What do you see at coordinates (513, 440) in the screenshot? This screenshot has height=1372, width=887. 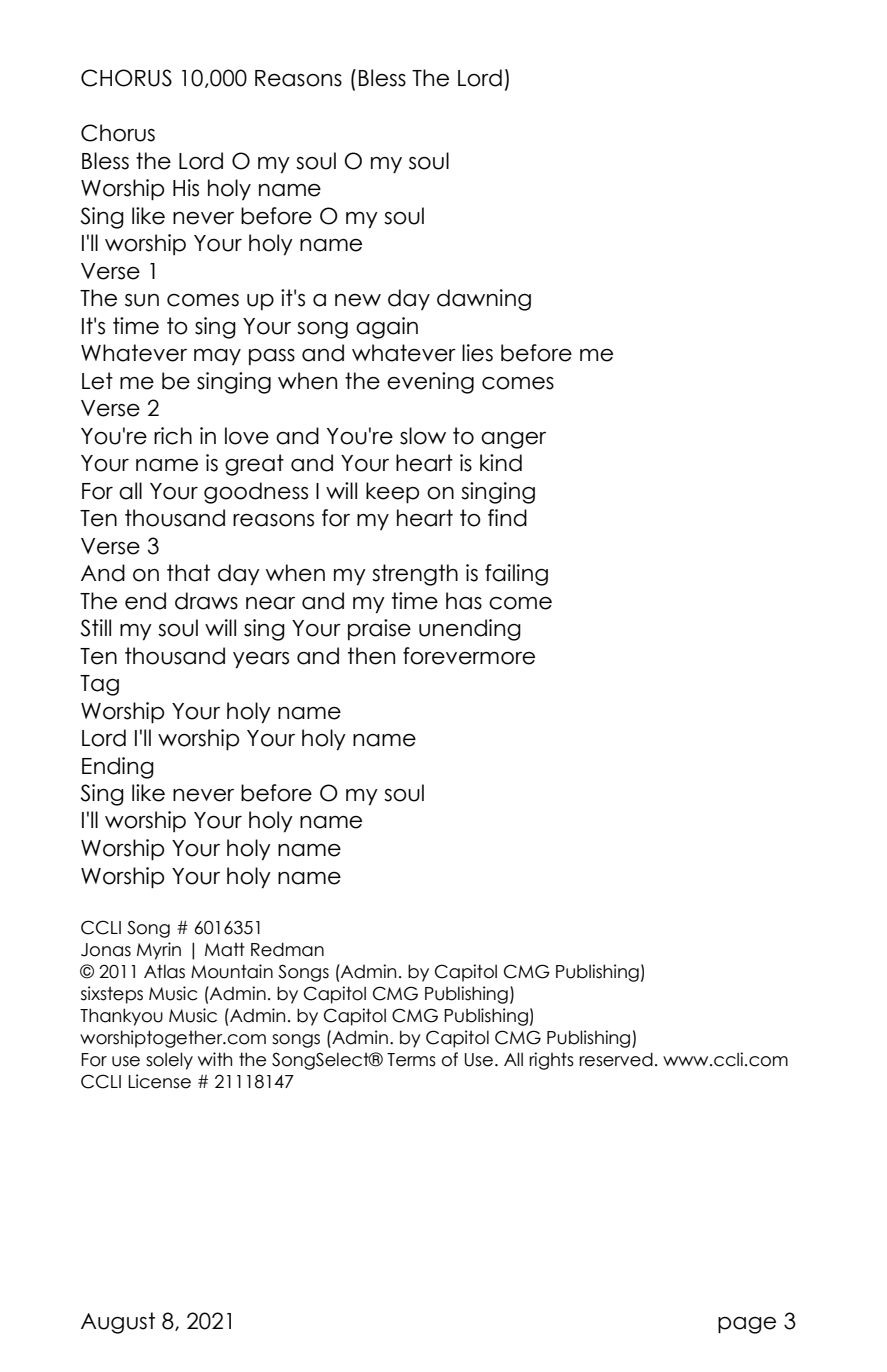 I see `anger` at bounding box center [513, 440].
